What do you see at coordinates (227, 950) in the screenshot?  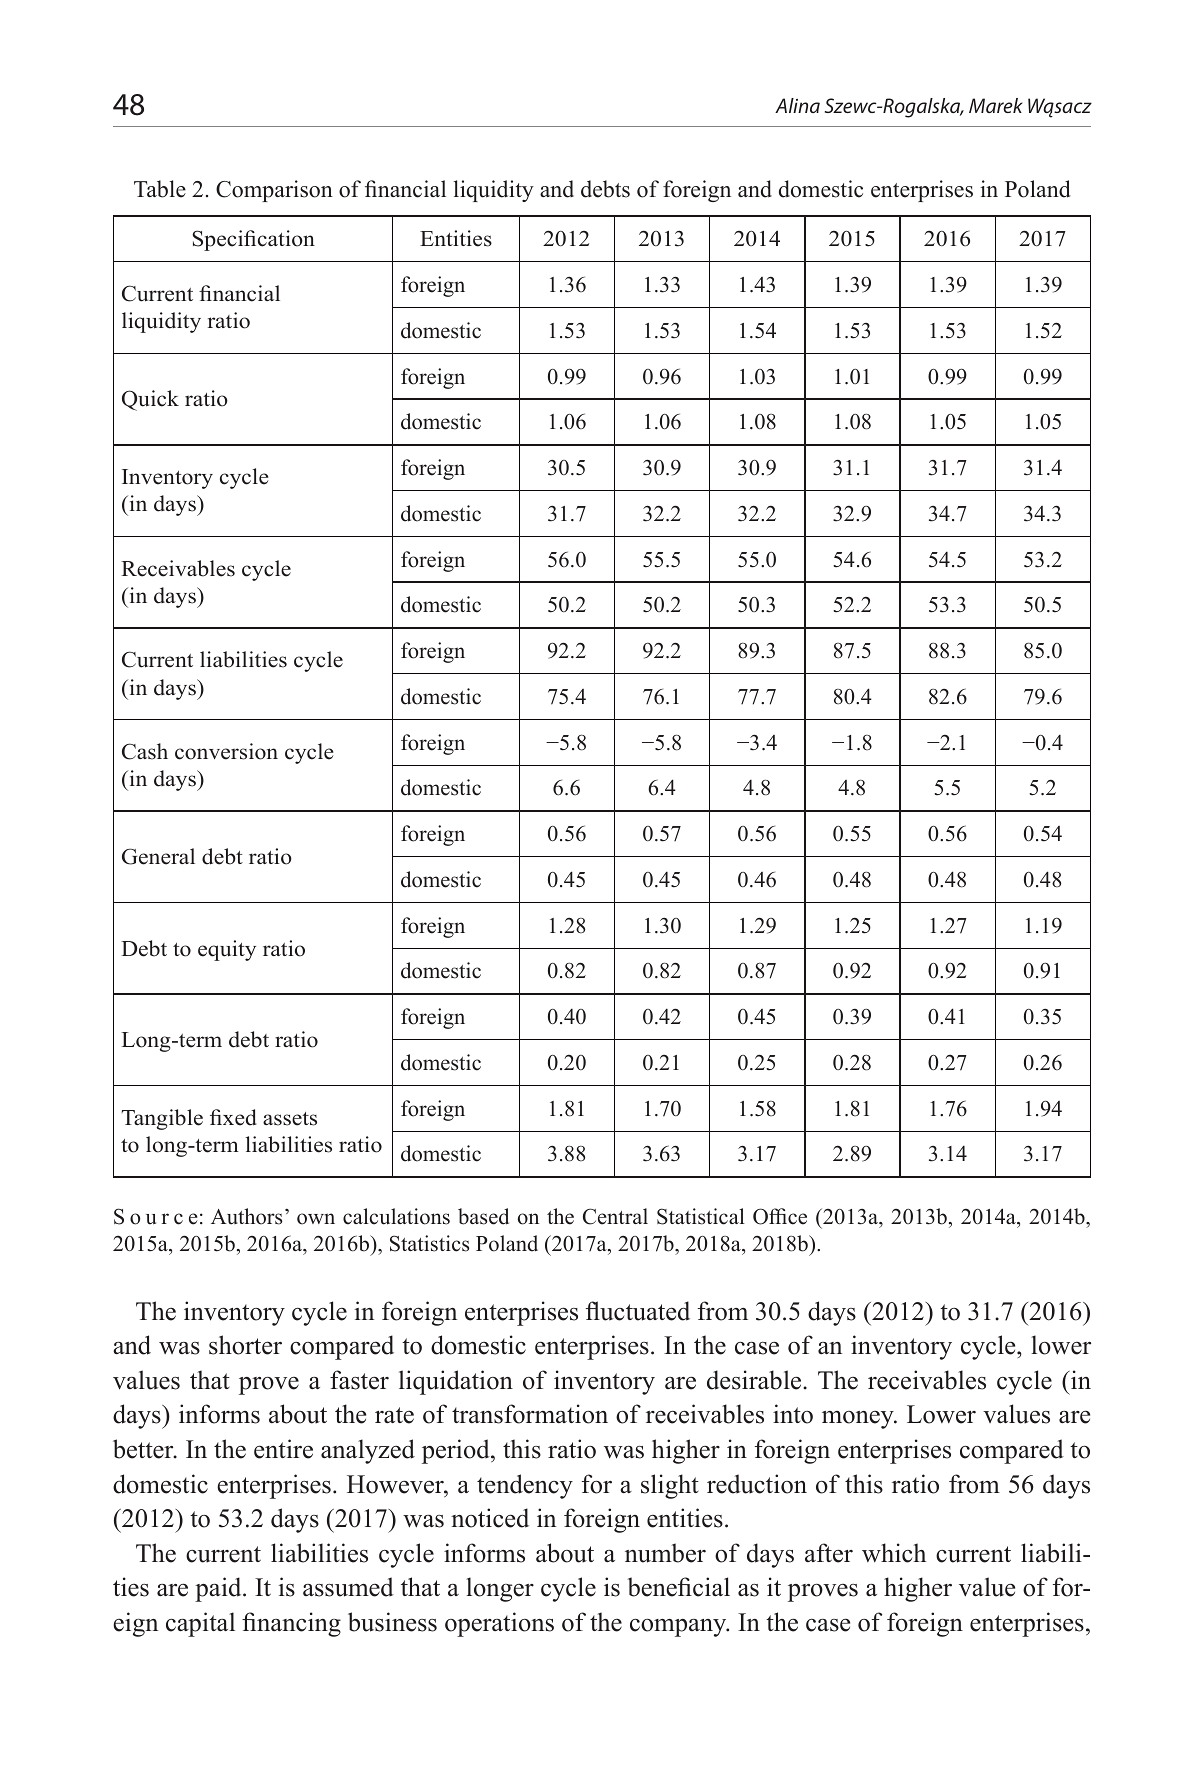 I see `equity` at bounding box center [227, 950].
